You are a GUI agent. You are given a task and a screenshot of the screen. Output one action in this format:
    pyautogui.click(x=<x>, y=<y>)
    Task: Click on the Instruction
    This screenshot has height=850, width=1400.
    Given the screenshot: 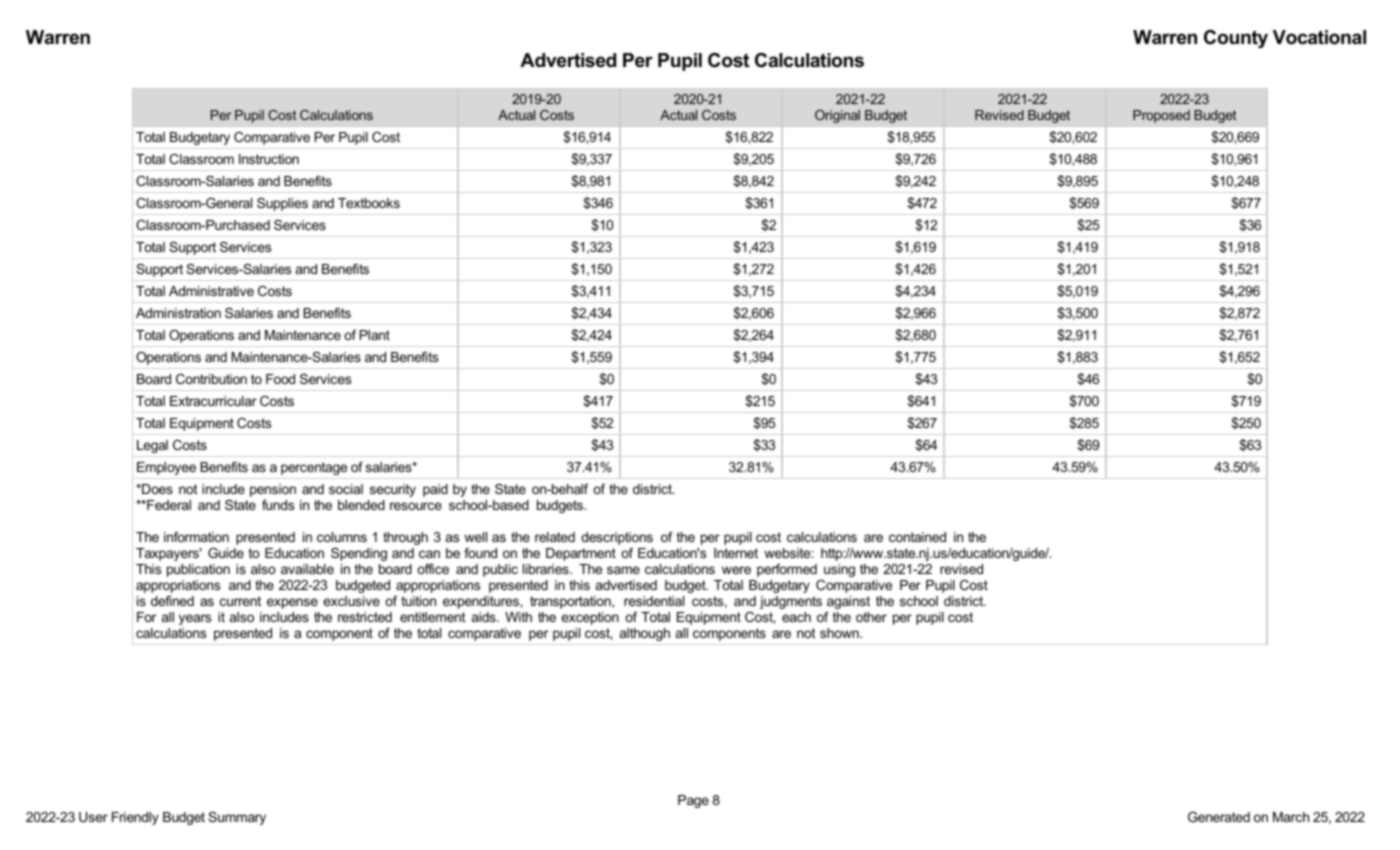 What is the action you would take?
    pyautogui.click(x=269, y=159)
